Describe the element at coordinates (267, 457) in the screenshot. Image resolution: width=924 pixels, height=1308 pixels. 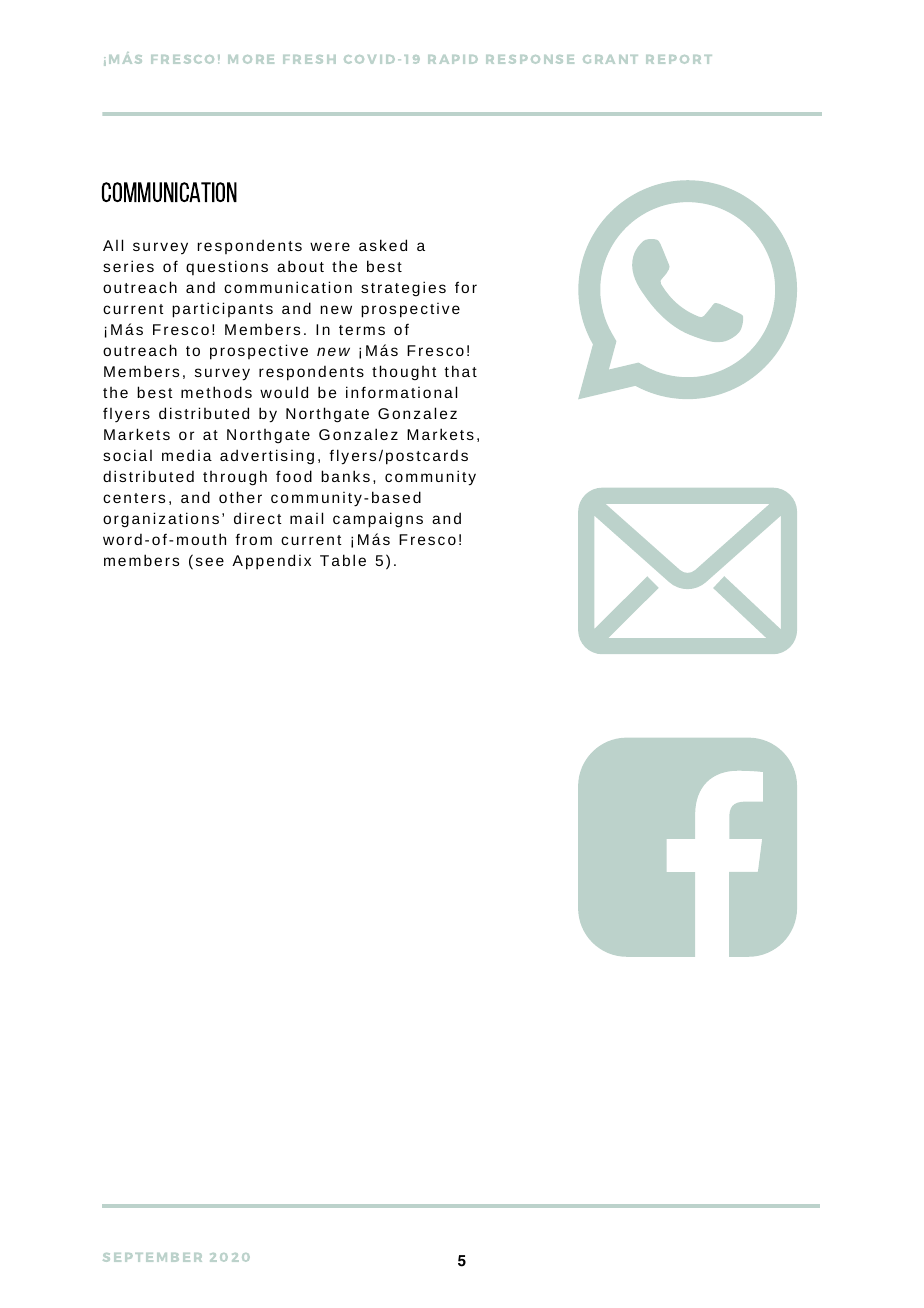
I see `advertising` at that location.
